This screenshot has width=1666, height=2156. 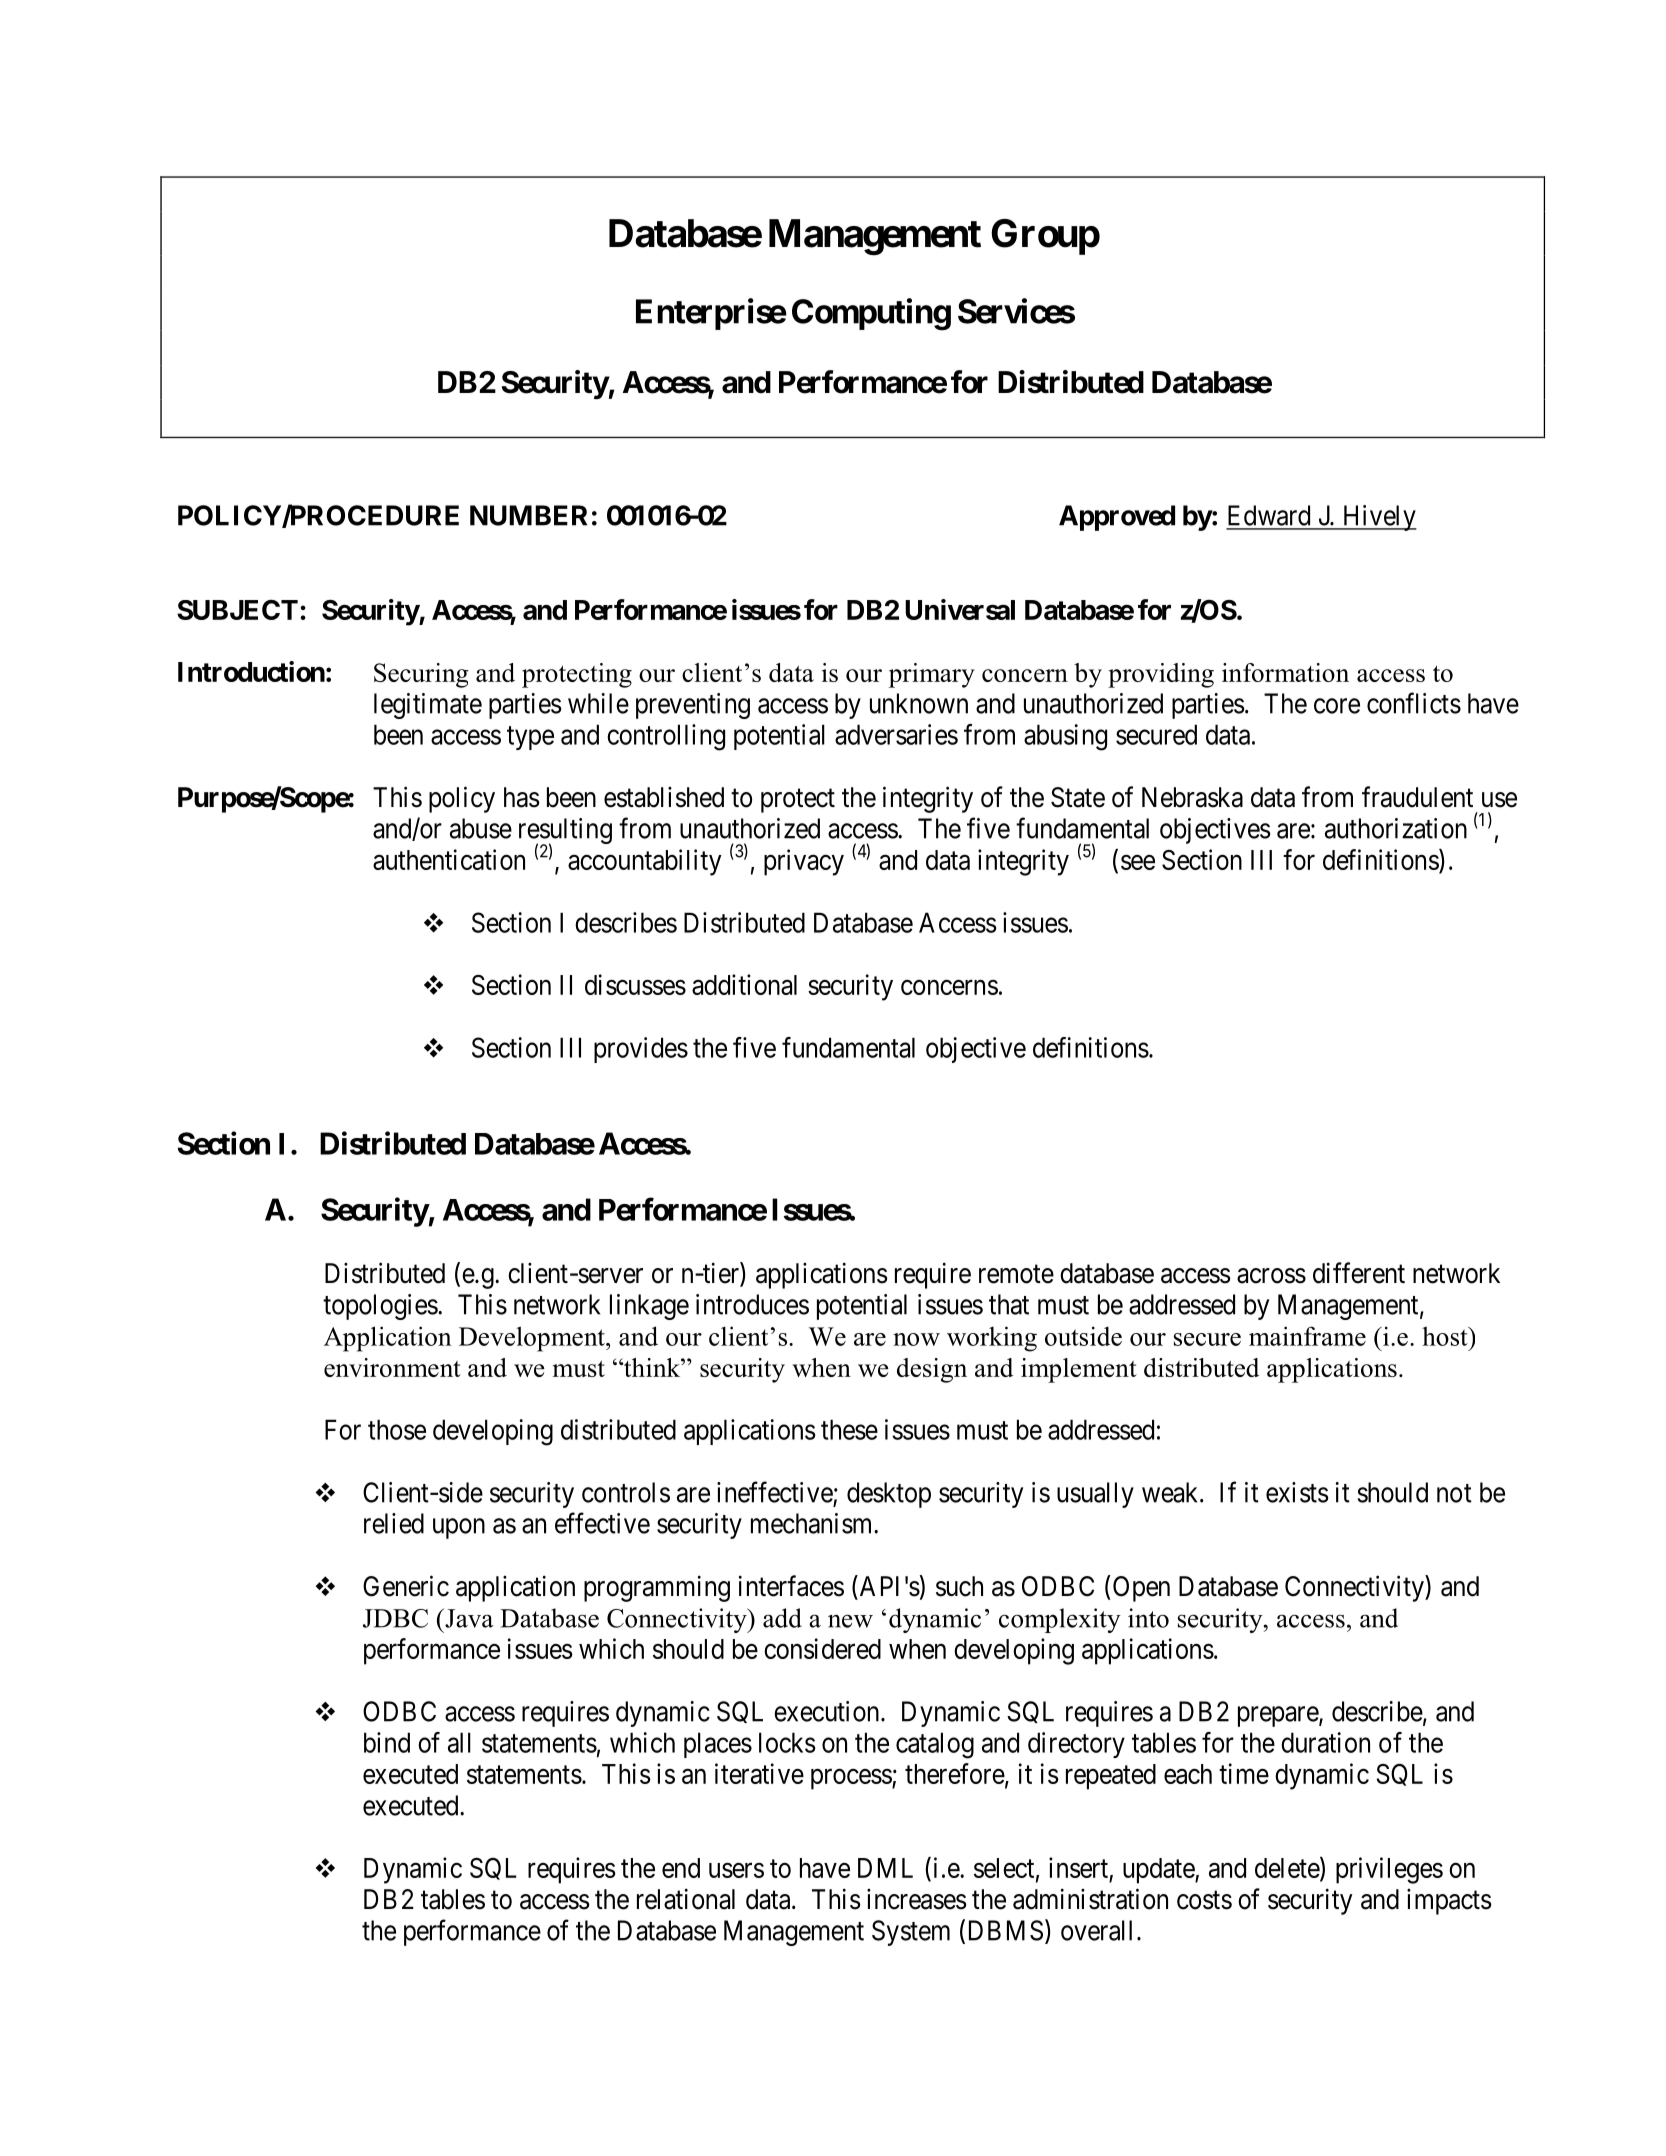 What do you see at coordinates (387, 1742) in the screenshot?
I see `bind` at bounding box center [387, 1742].
